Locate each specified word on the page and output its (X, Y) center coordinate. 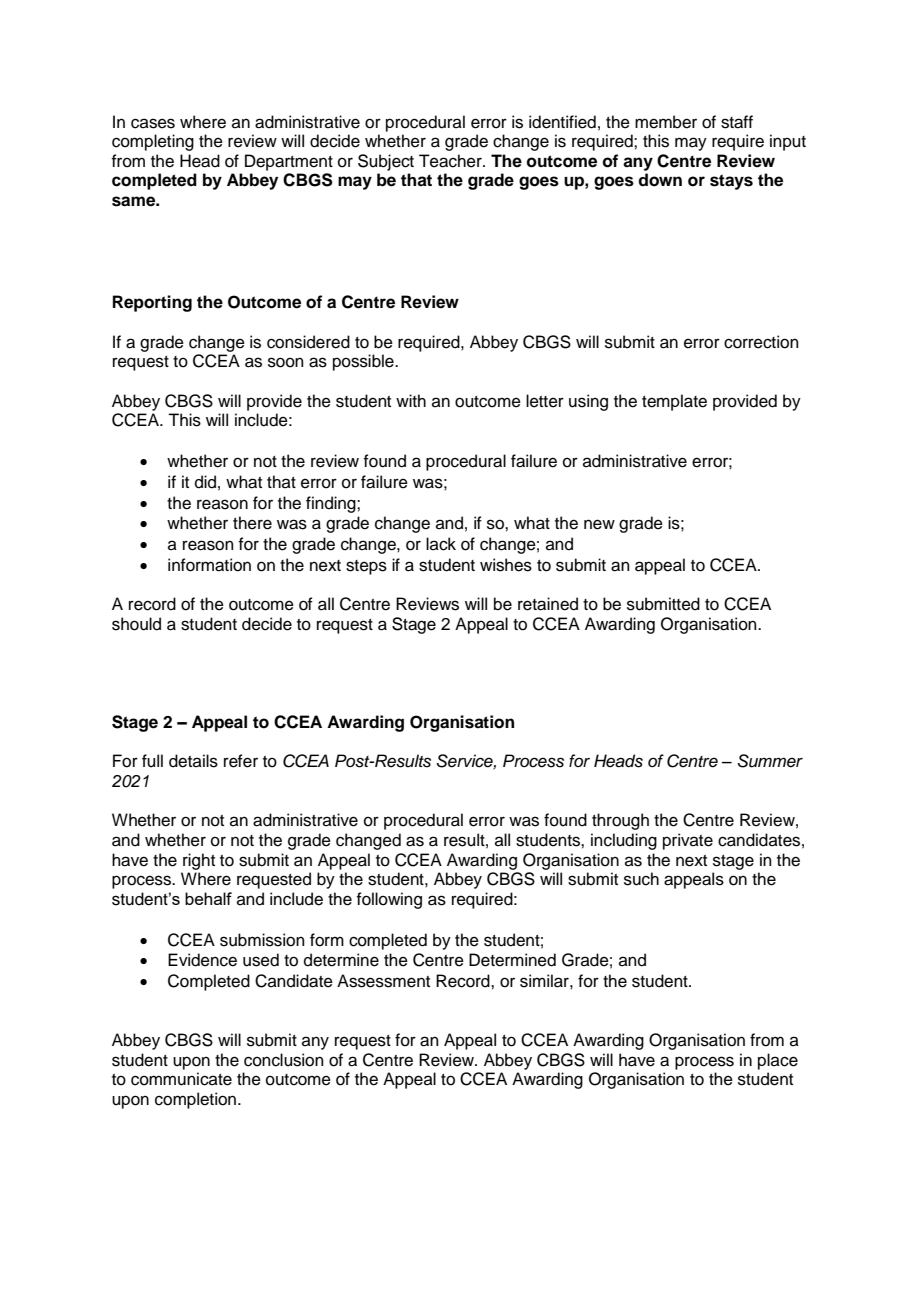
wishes (506, 565)
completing (153, 142)
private (688, 841)
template (674, 402)
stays (731, 182)
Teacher (451, 161)
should (136, 624)
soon (286, 362)
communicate (181, 1079)
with (411, 400)
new (599, 524)
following (389, 900)
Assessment (383, 981)
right (199, 861)
